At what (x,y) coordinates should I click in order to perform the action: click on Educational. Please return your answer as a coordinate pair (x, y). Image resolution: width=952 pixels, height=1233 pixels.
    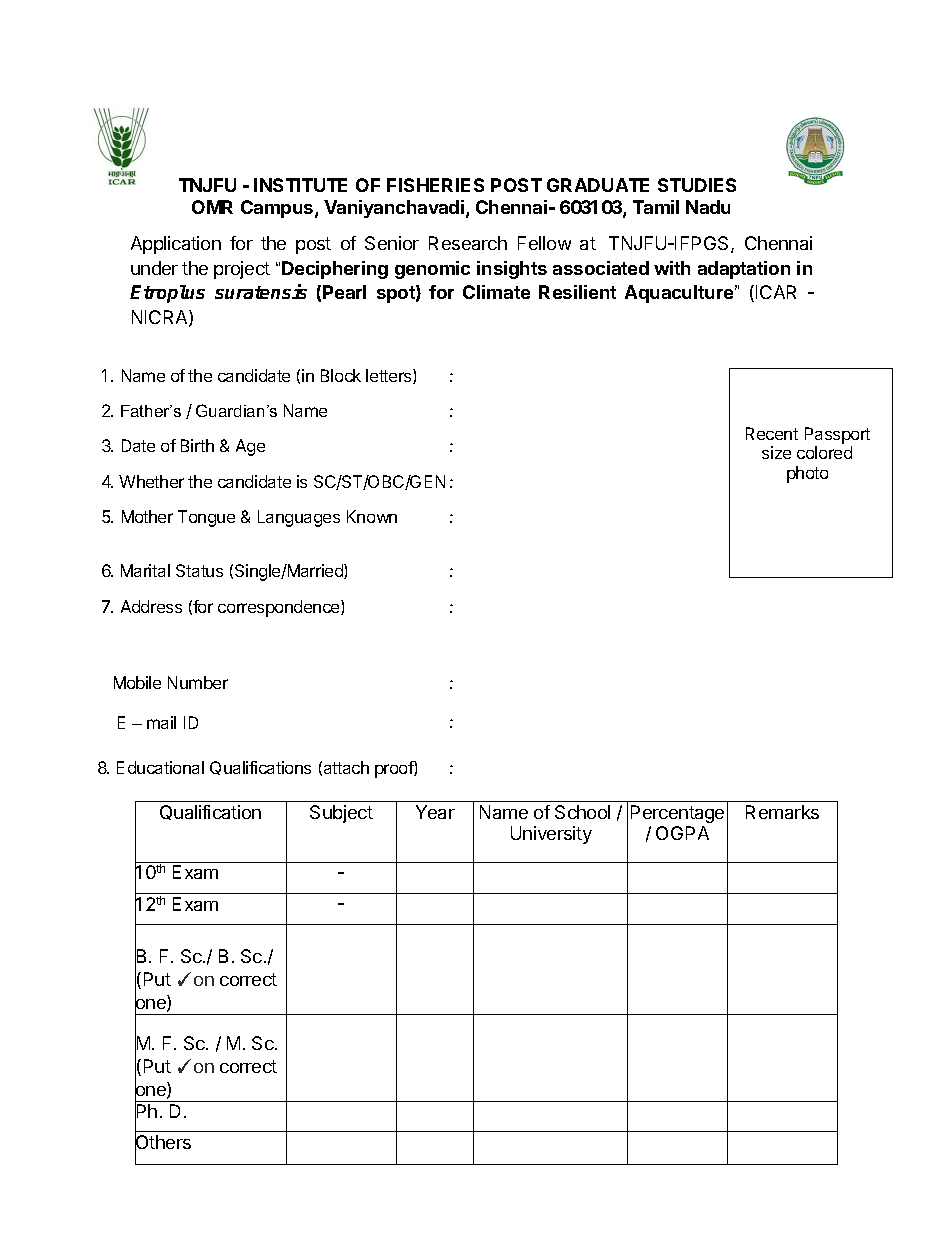
    Looking at the image, I should click on (160, 767).
